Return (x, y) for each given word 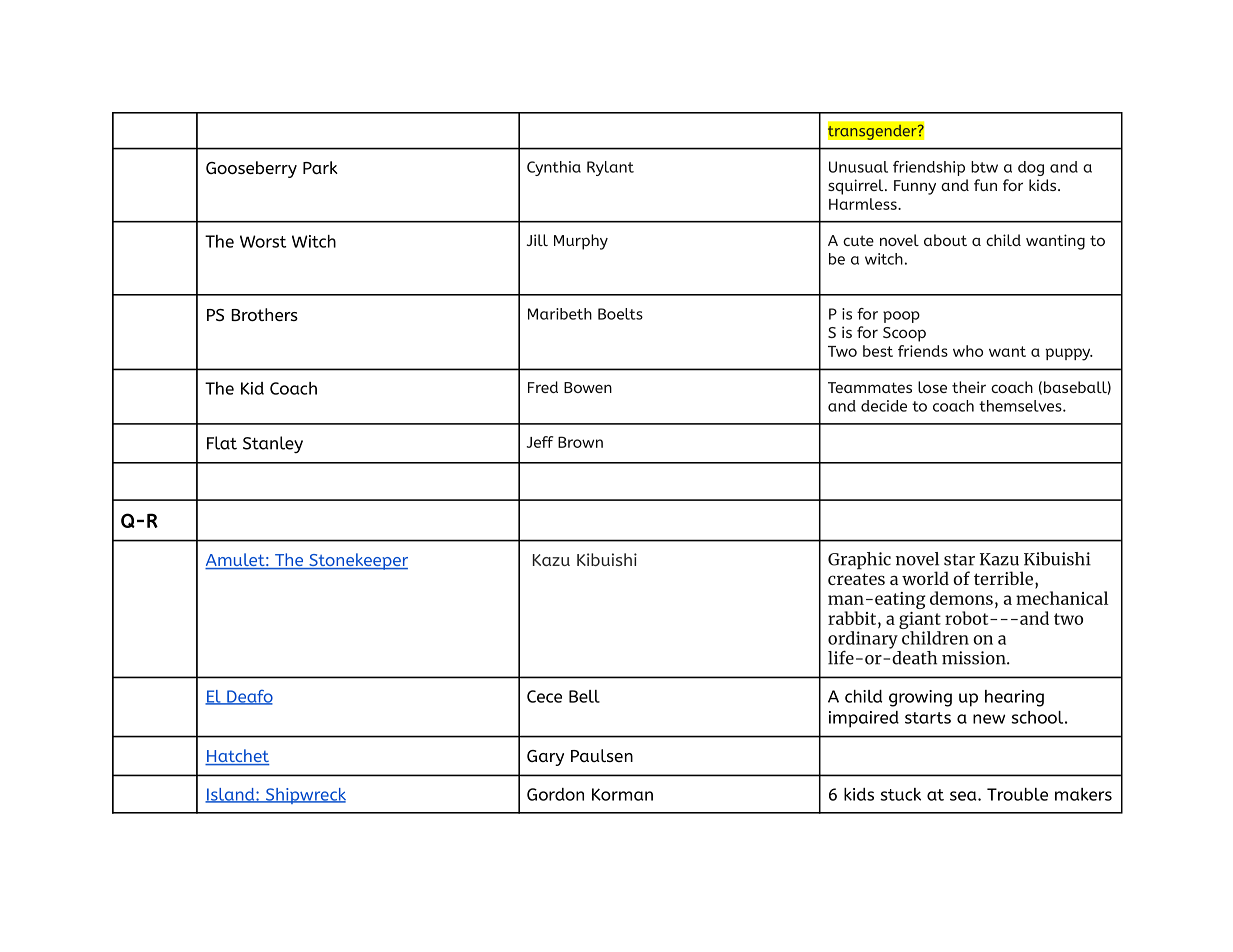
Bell (584, 696)
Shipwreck (304, 796)
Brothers (264, 314)
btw (984, 167)
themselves (1021, 406)
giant (920, 622)
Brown (580, 442)
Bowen (588, 387)
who (968, 351)
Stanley (273, 444)
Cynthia (554, 168)
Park (320, 167)
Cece (544, 696)
